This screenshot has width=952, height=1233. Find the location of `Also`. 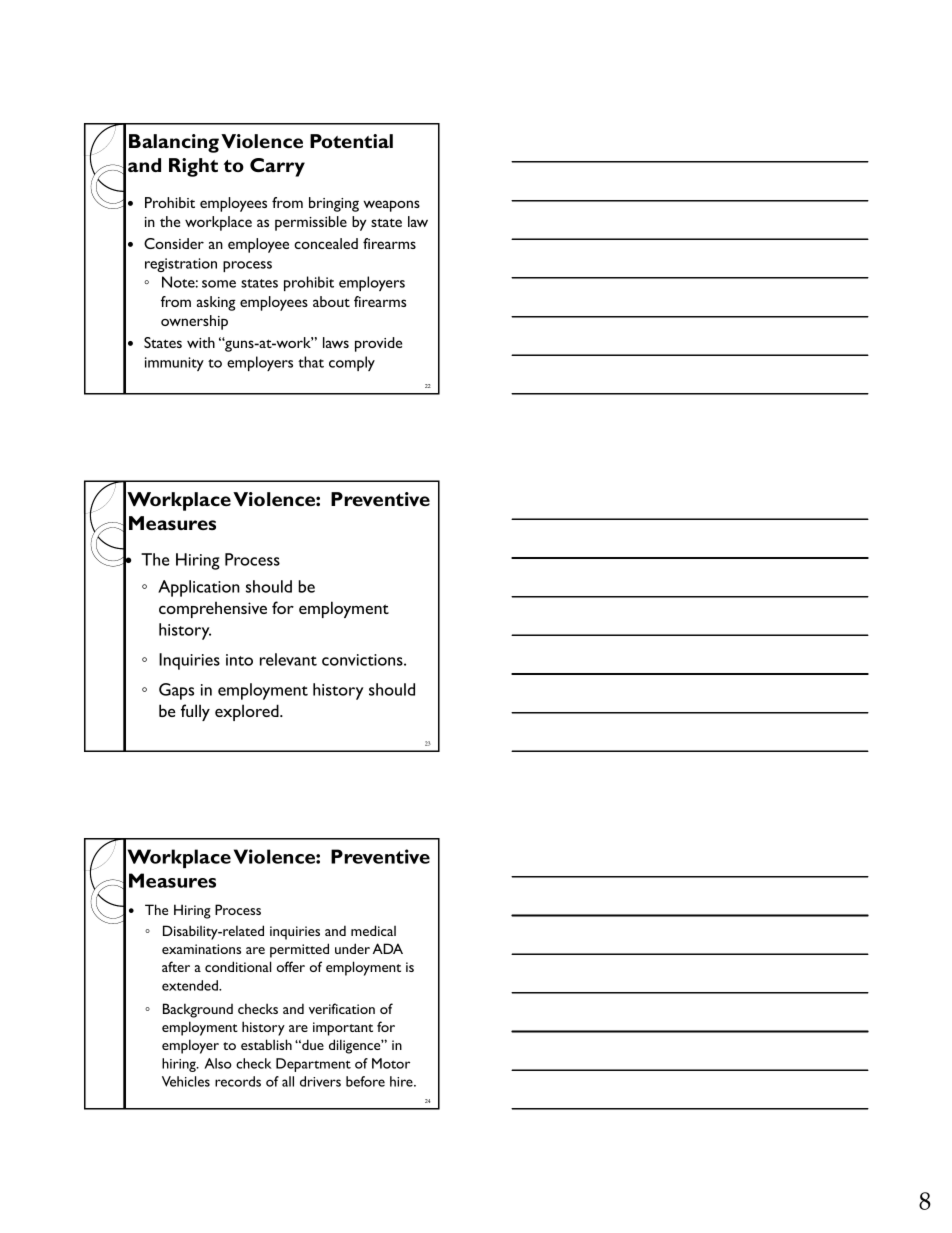

Also is located at coordinates (218, 1063).
